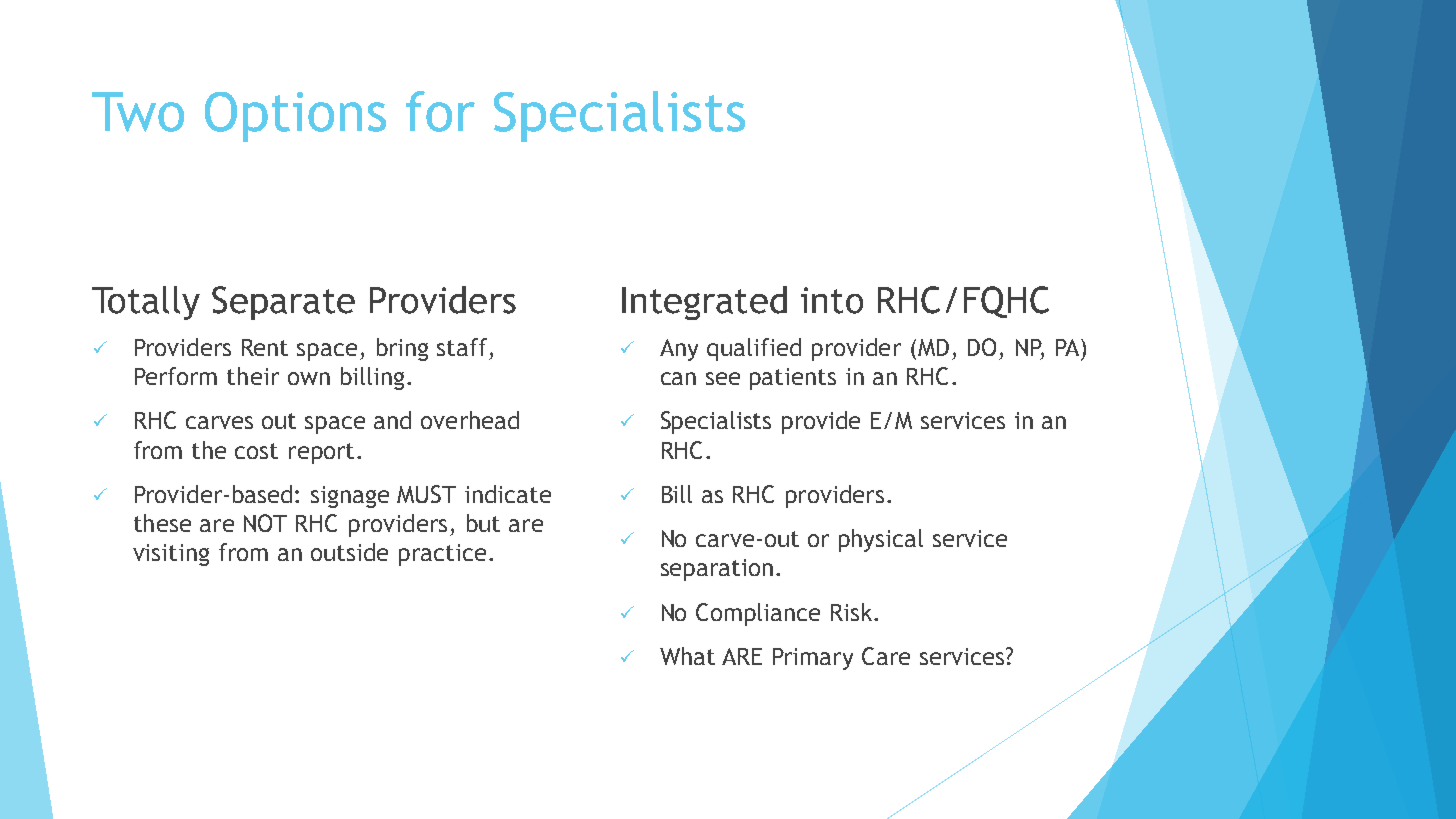 The width and height of the screenshot is (1456, 819). I want to click on physical, so click(881, 540).
